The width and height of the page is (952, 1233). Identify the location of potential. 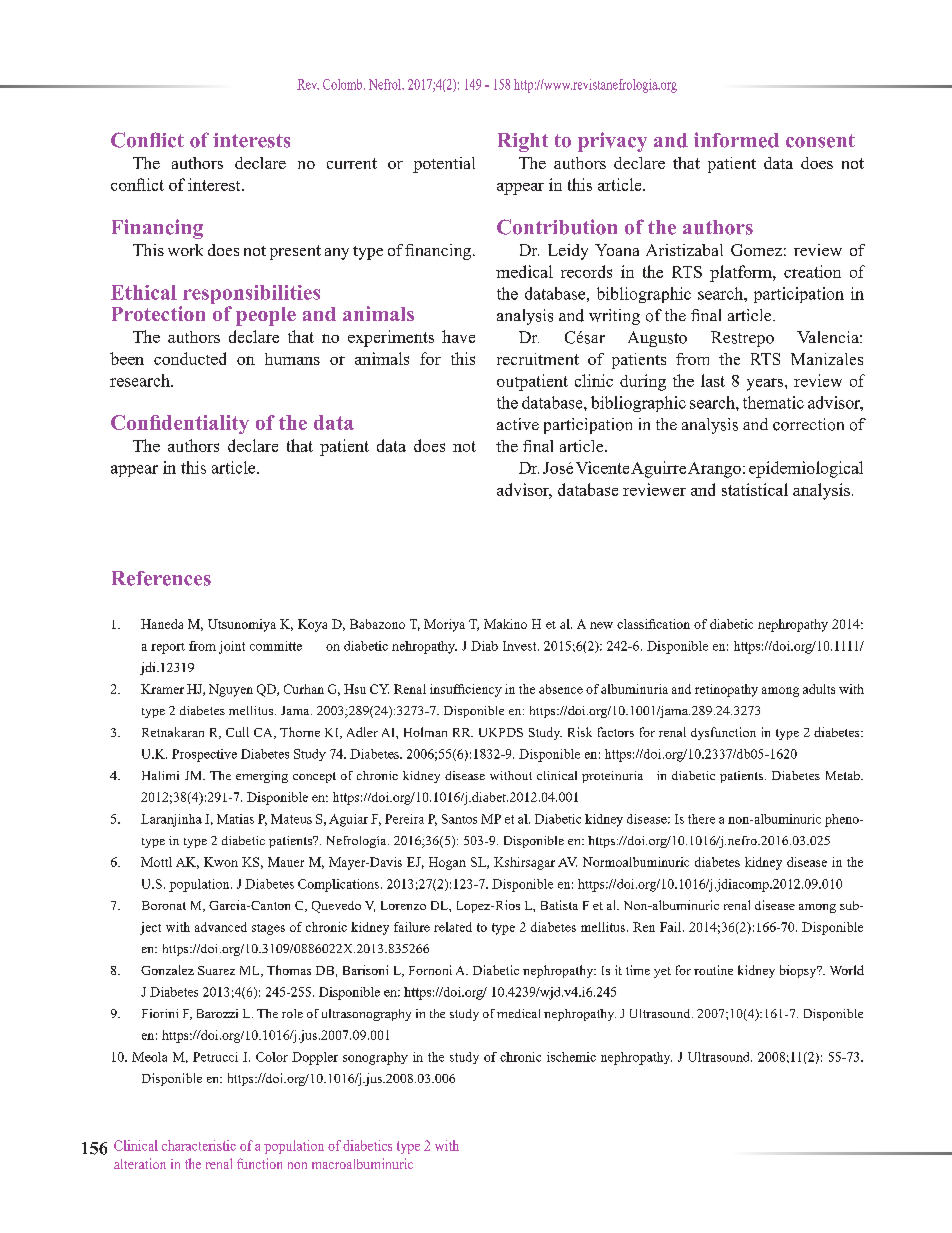
(444, 165).
